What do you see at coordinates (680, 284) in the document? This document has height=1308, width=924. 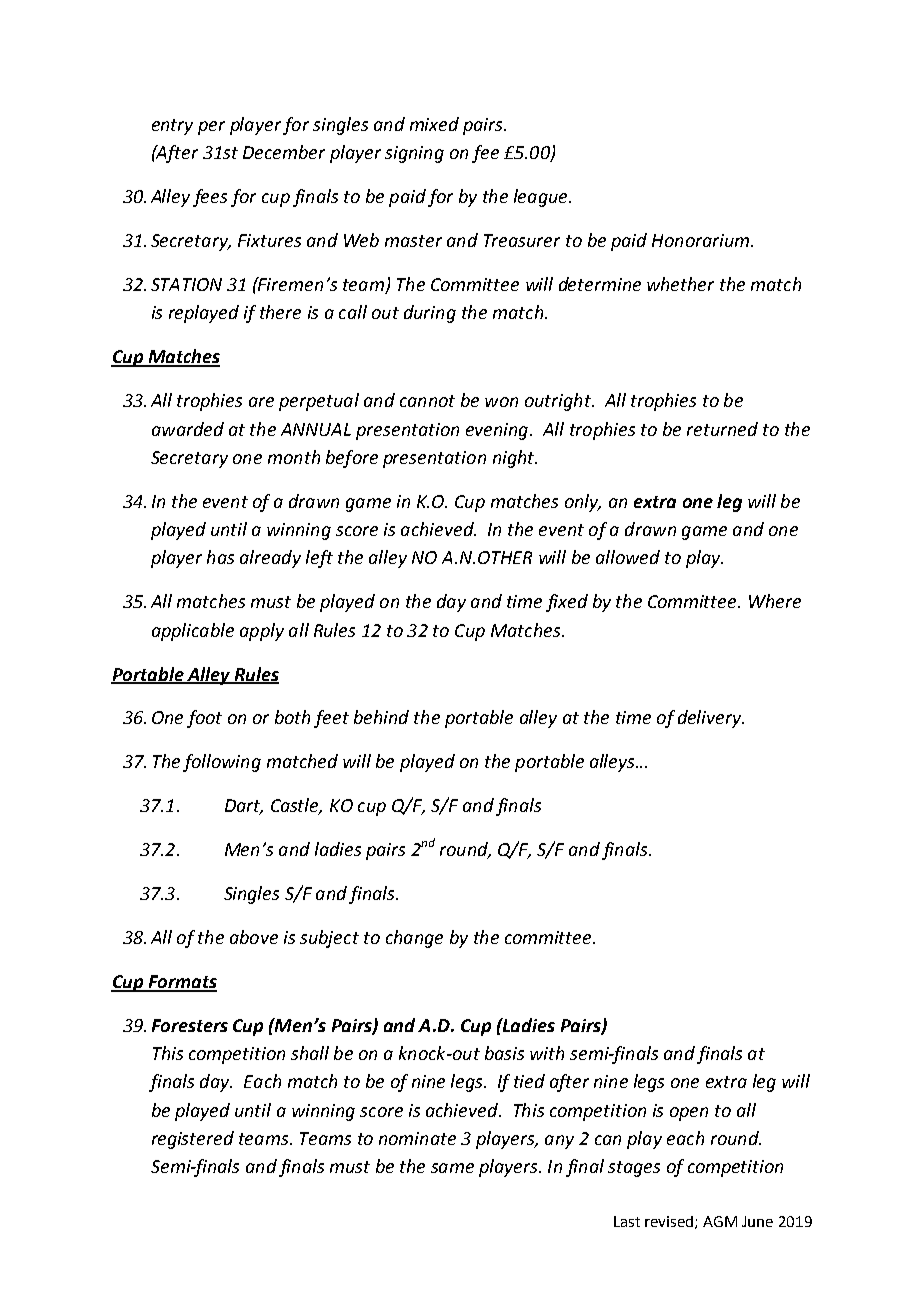 I see `whether` at bounding box center [680, 284].
